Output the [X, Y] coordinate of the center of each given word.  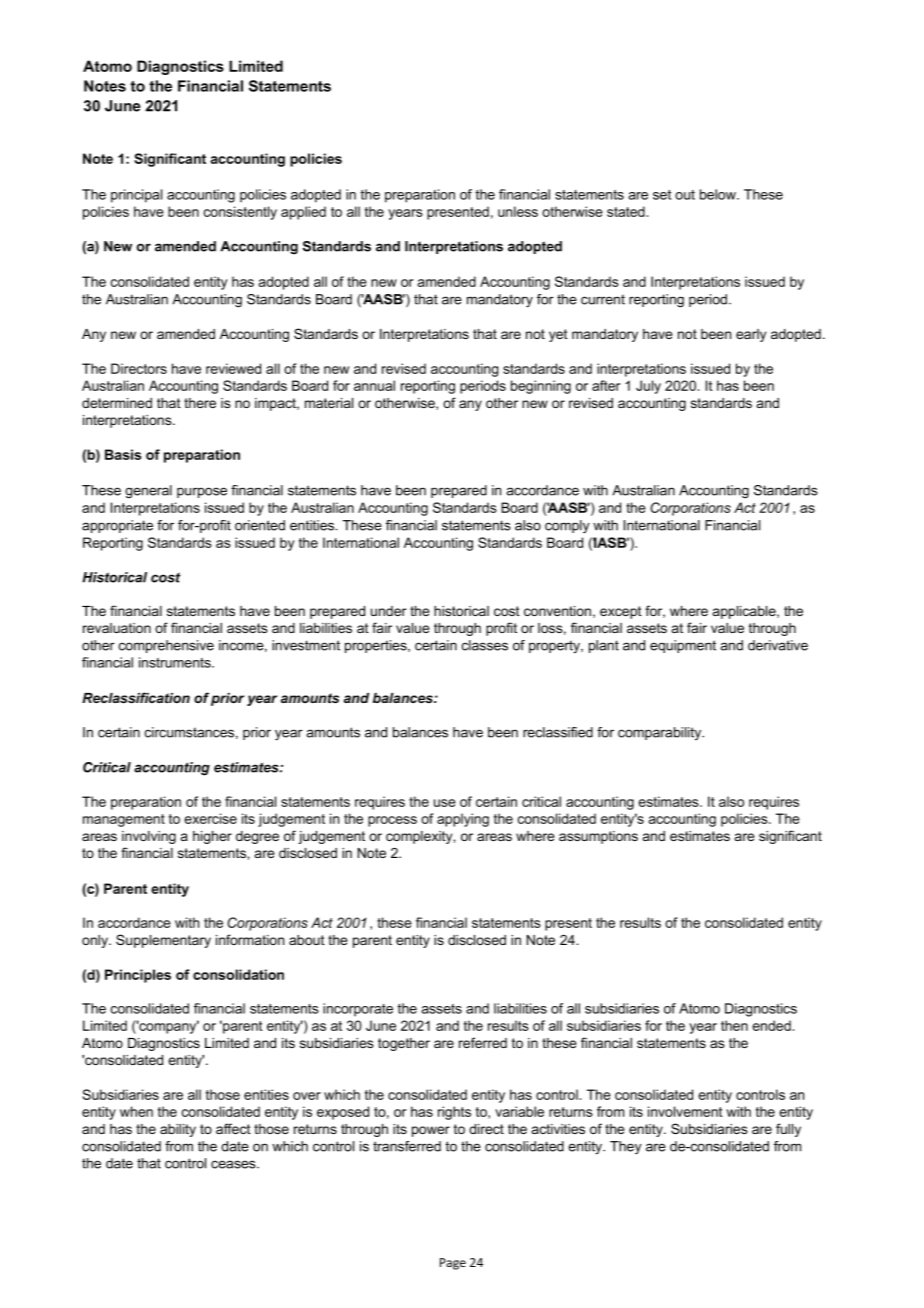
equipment [683, 646]
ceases [234, 1164]
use [445, 803]
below [719, 194]
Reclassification [136, 697]
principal [136, 196]
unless [518, 211]
